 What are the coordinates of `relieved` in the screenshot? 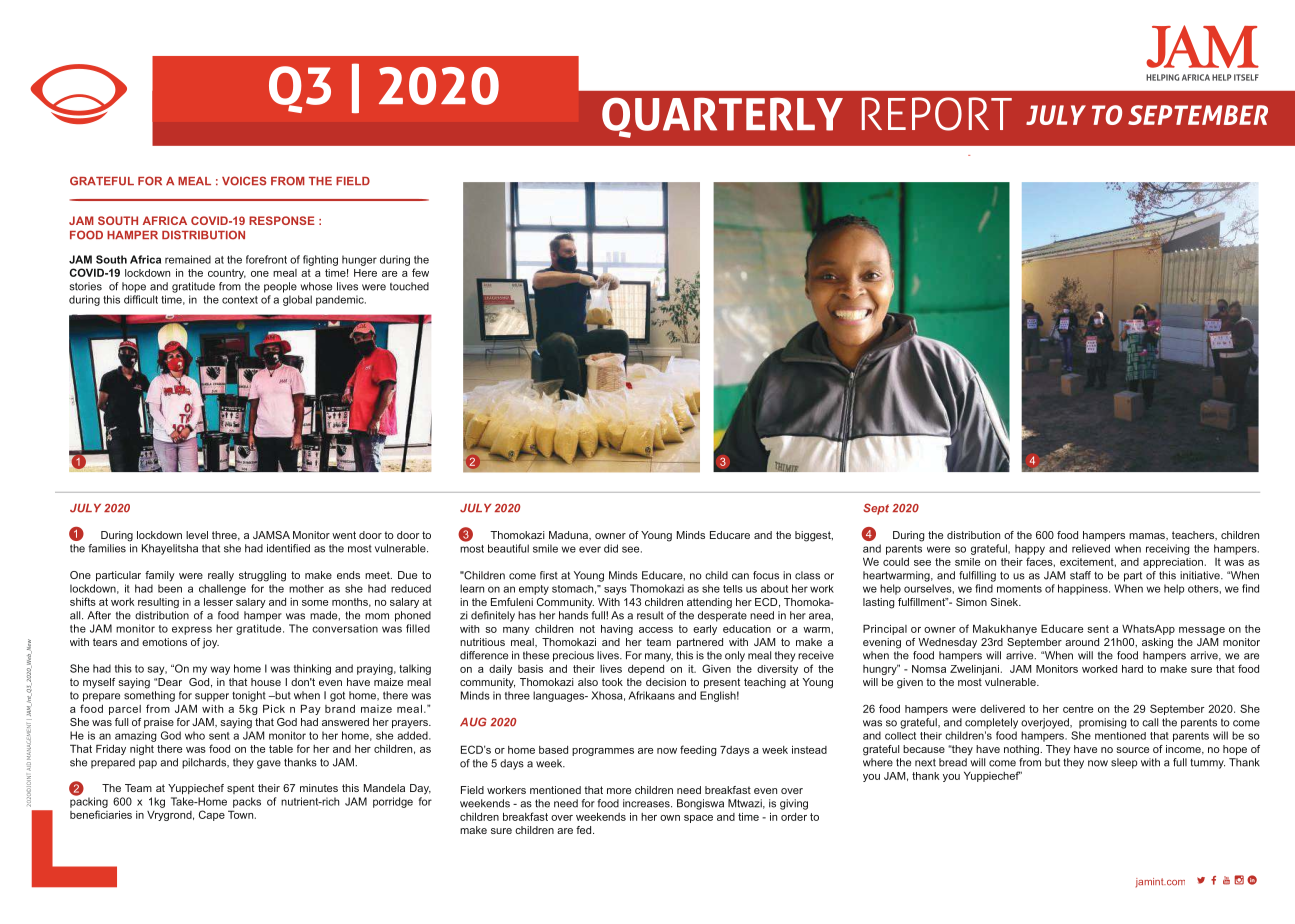 It's located at (1091, 548).
